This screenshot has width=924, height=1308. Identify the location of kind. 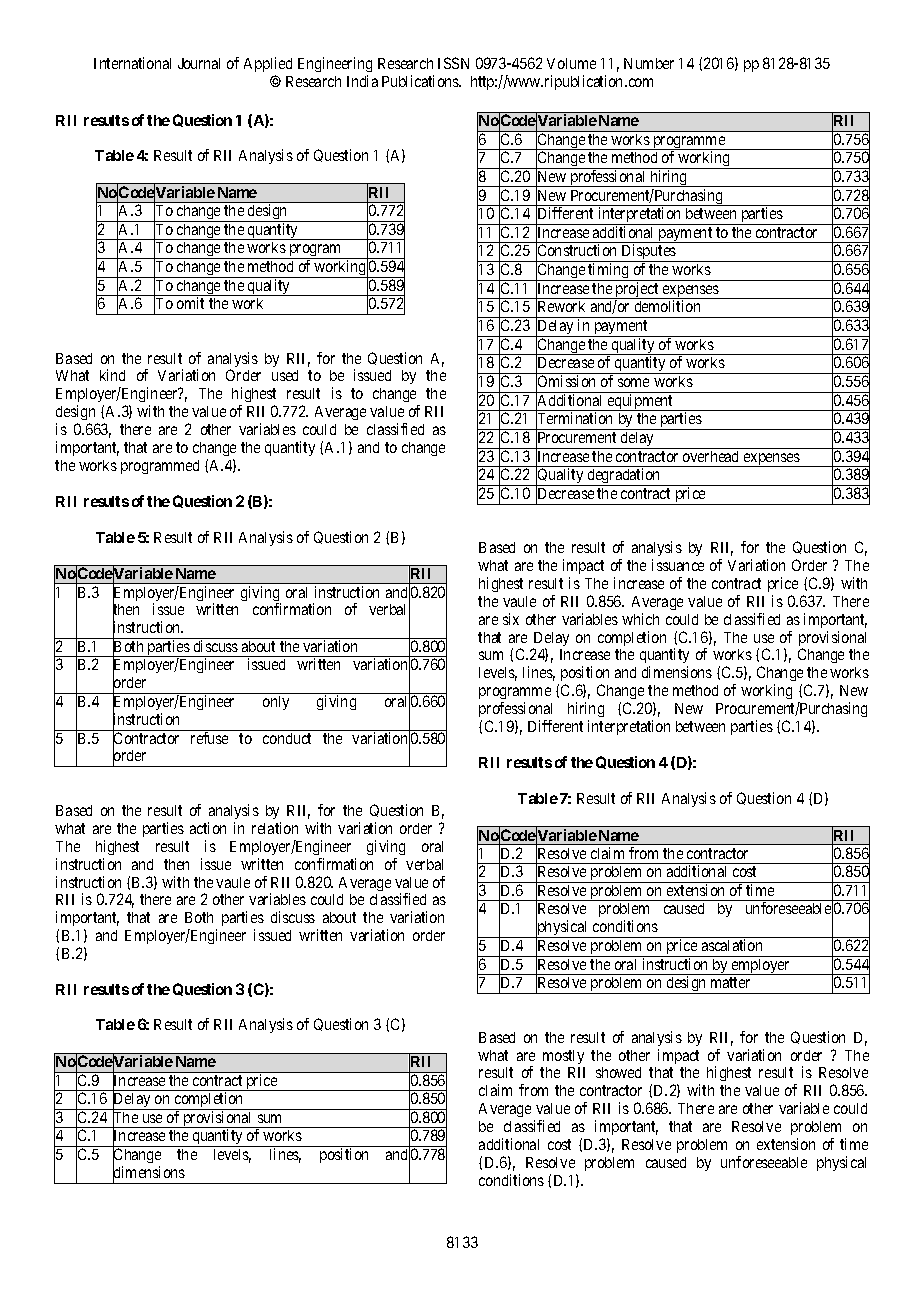
(112, 375).
